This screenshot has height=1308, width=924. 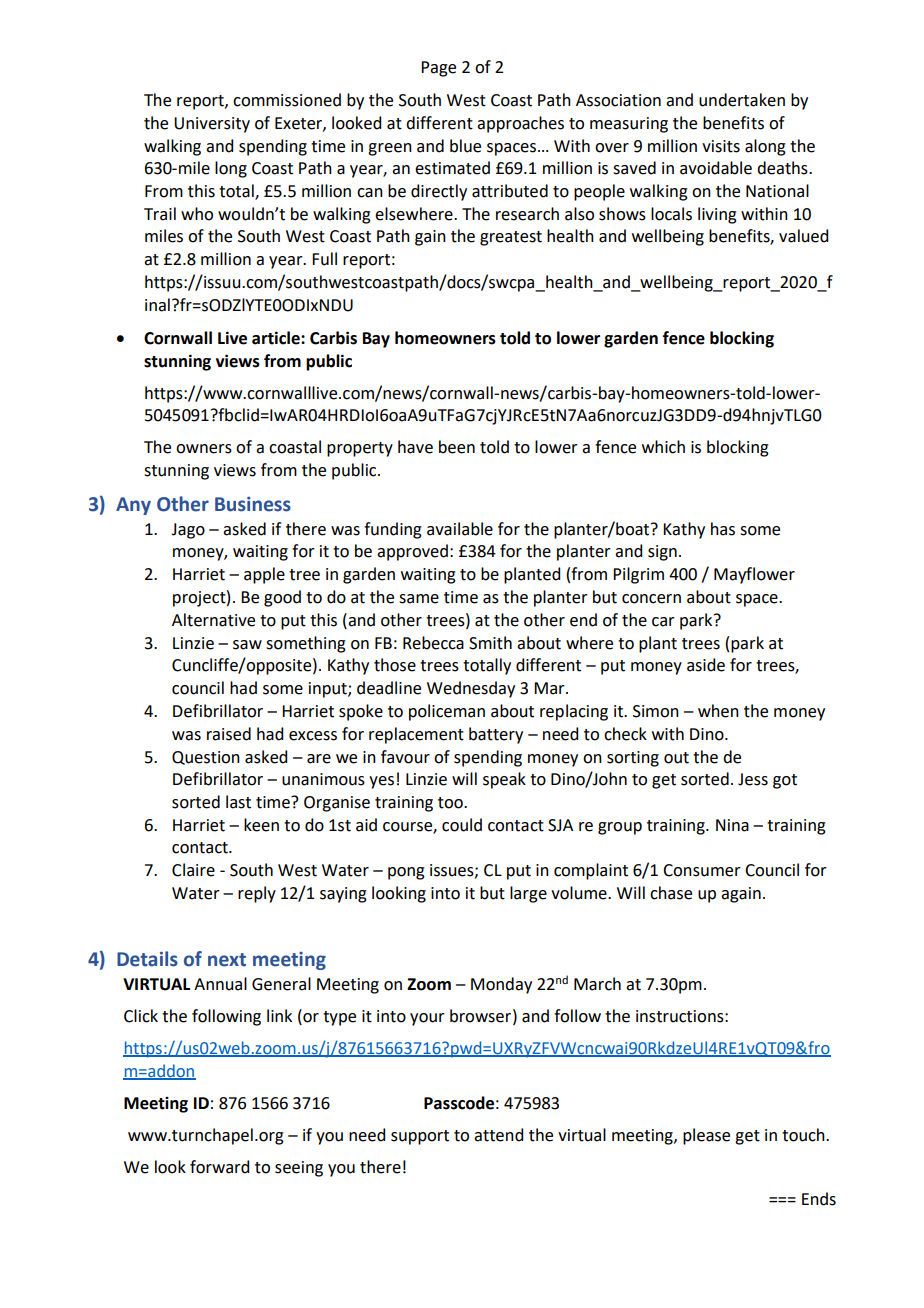 What do you see at coordinates (528, 894) in the screenshot?
I see `large` at bounding box center [528, 894].
